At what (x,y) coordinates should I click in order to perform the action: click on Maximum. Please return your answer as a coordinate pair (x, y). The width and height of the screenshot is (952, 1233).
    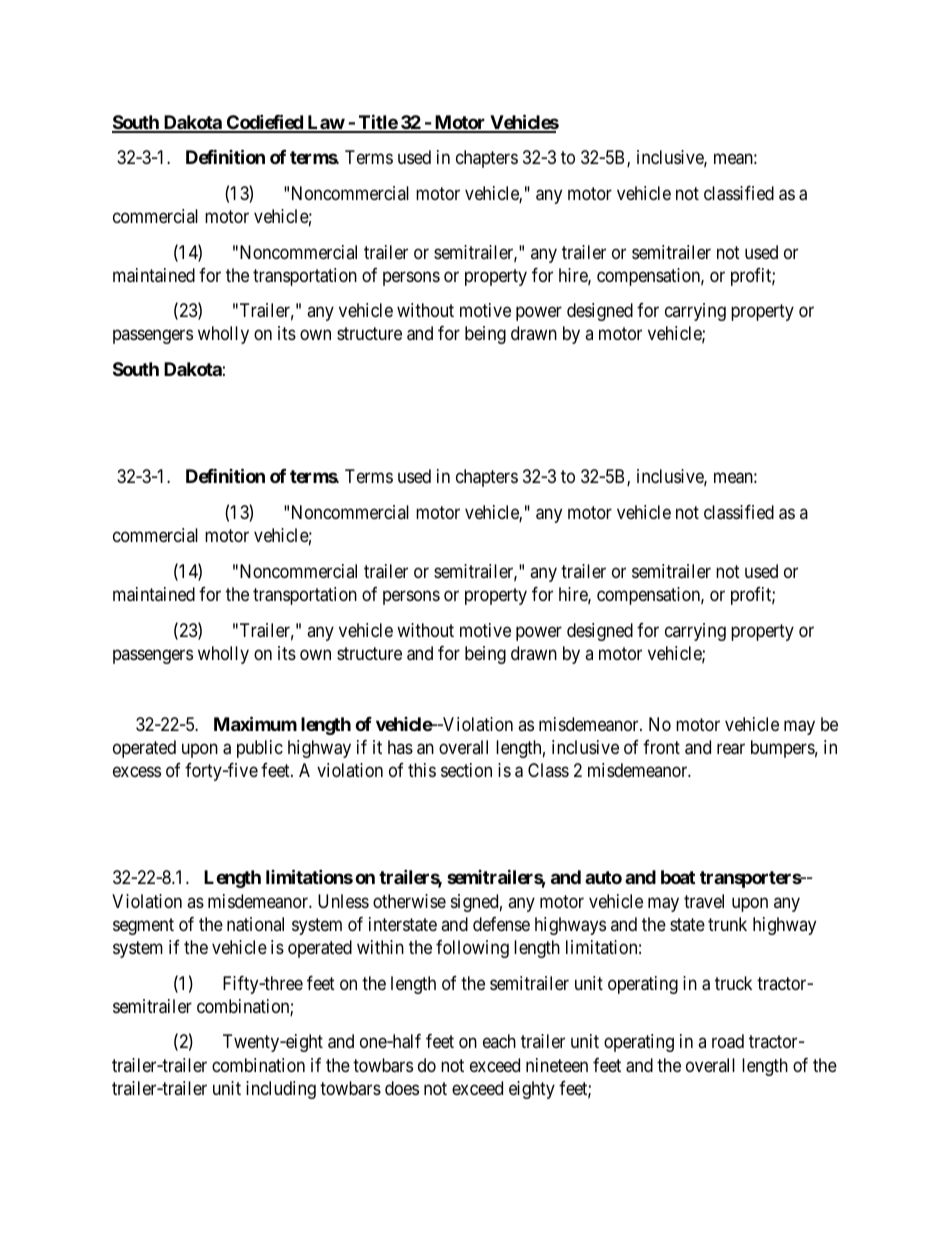
    Looking at the image, I should click on (255, 723).
